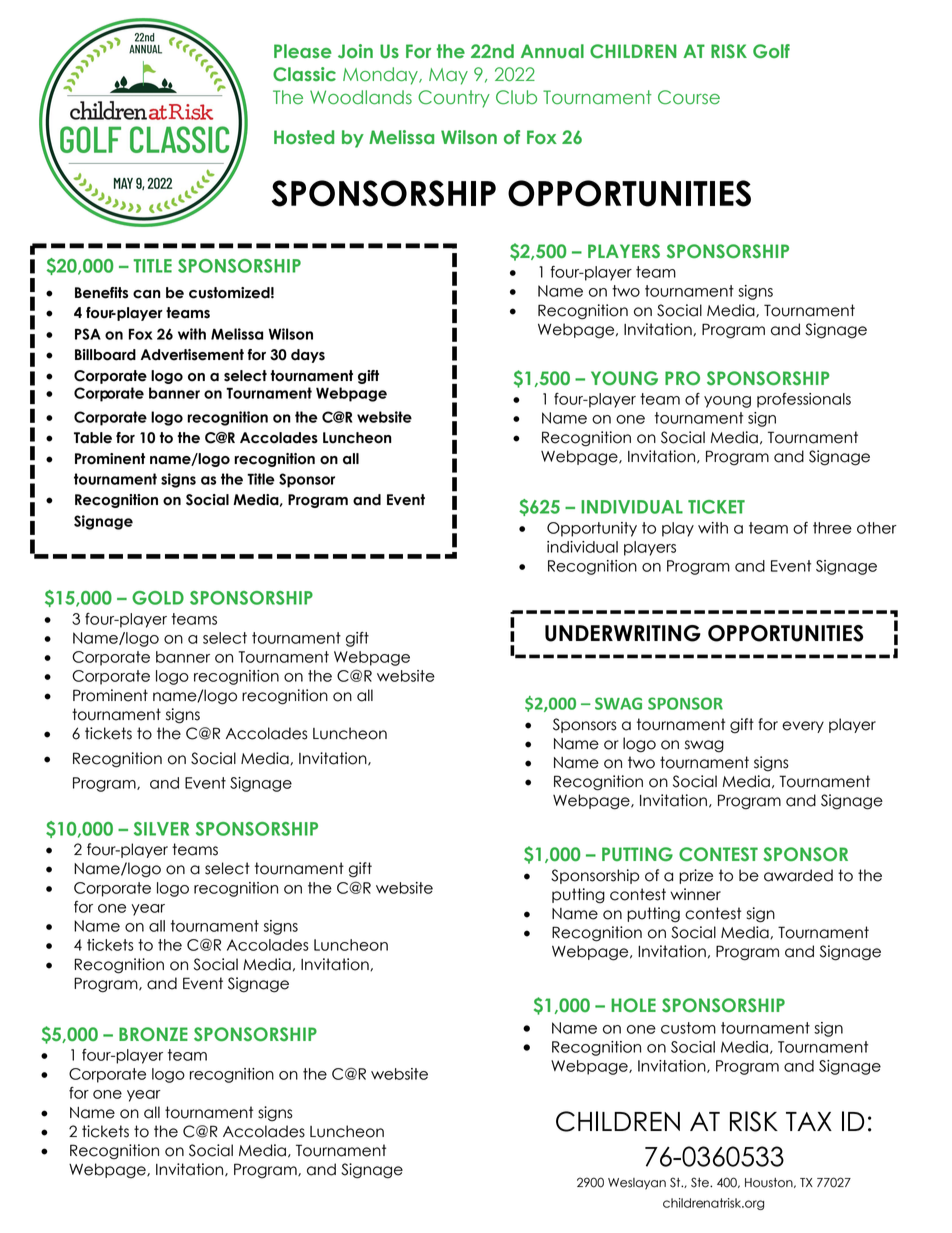 The width and height of the screenshot is (952, 1233). What do you see at coordinates (153, 1034) in the screenshot?
I see `BRONZE` at bounding box center [153, 1034].
